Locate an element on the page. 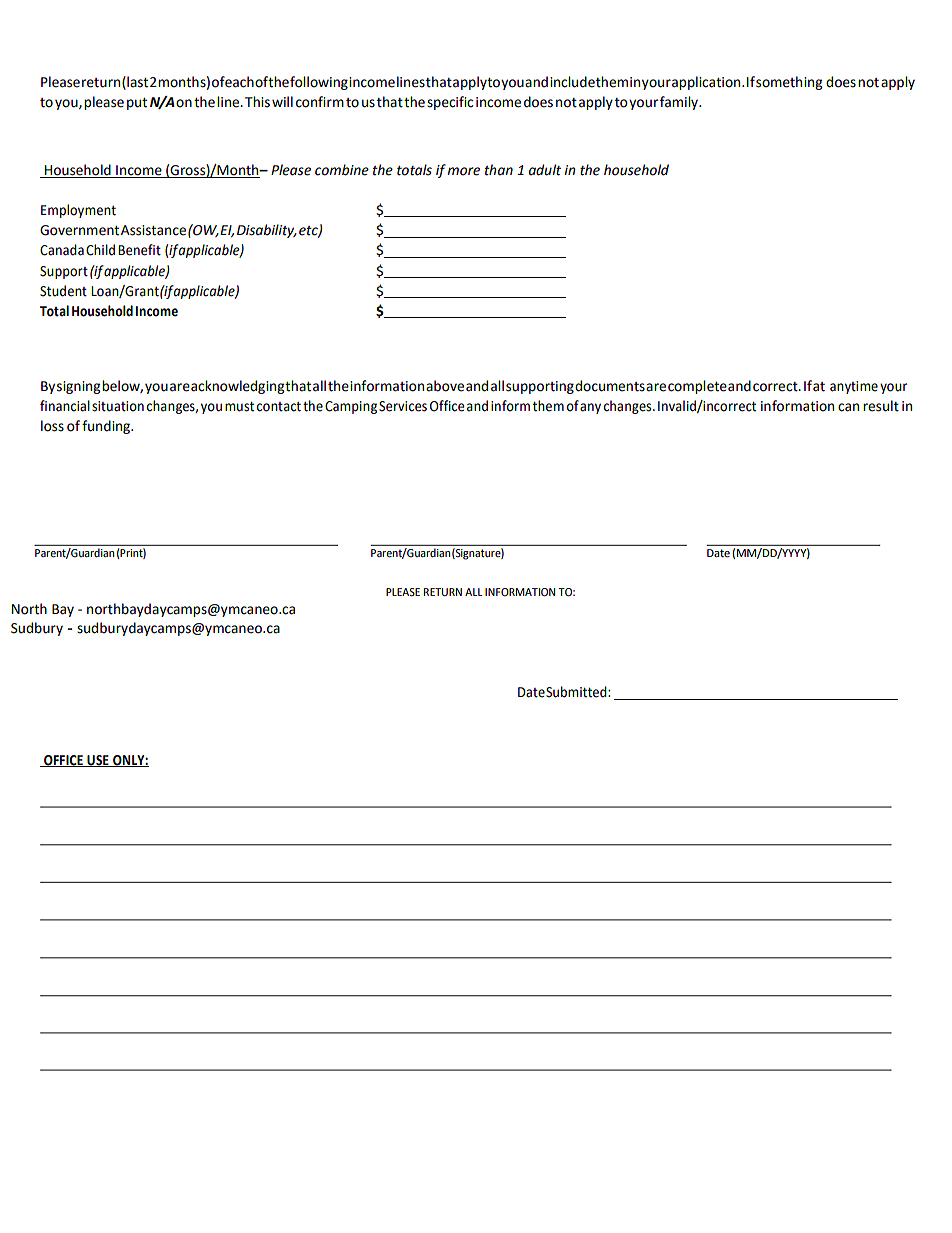  more is located at coordinates (463, 171).
